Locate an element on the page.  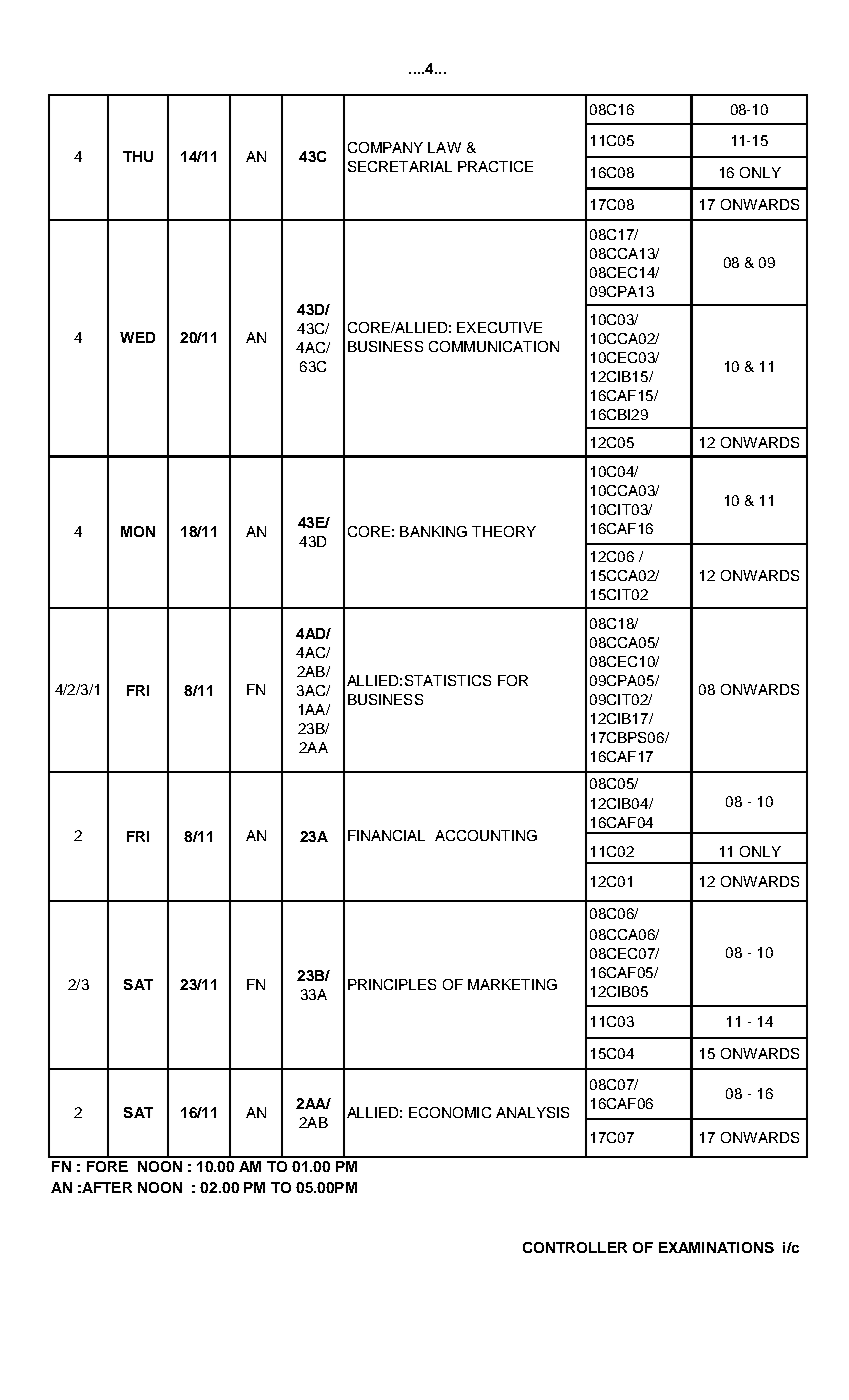
ECONOMIC is located at coordinates (450, 1112).
